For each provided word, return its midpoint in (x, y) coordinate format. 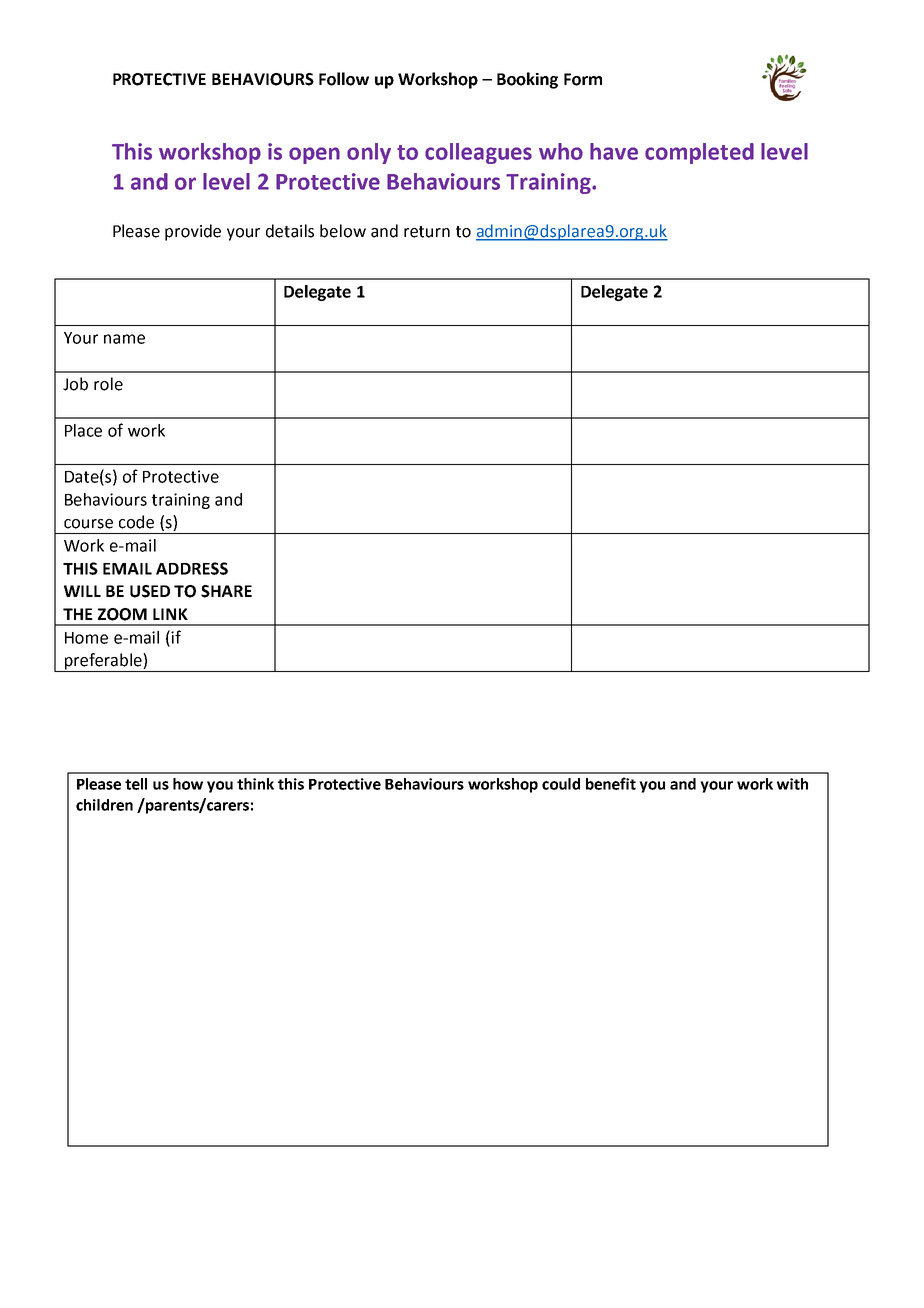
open (314, 155)
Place (83, 430)
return (427, 232)
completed (699, 153)
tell (136, 784)
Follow (344, 79)
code (136, 522)
